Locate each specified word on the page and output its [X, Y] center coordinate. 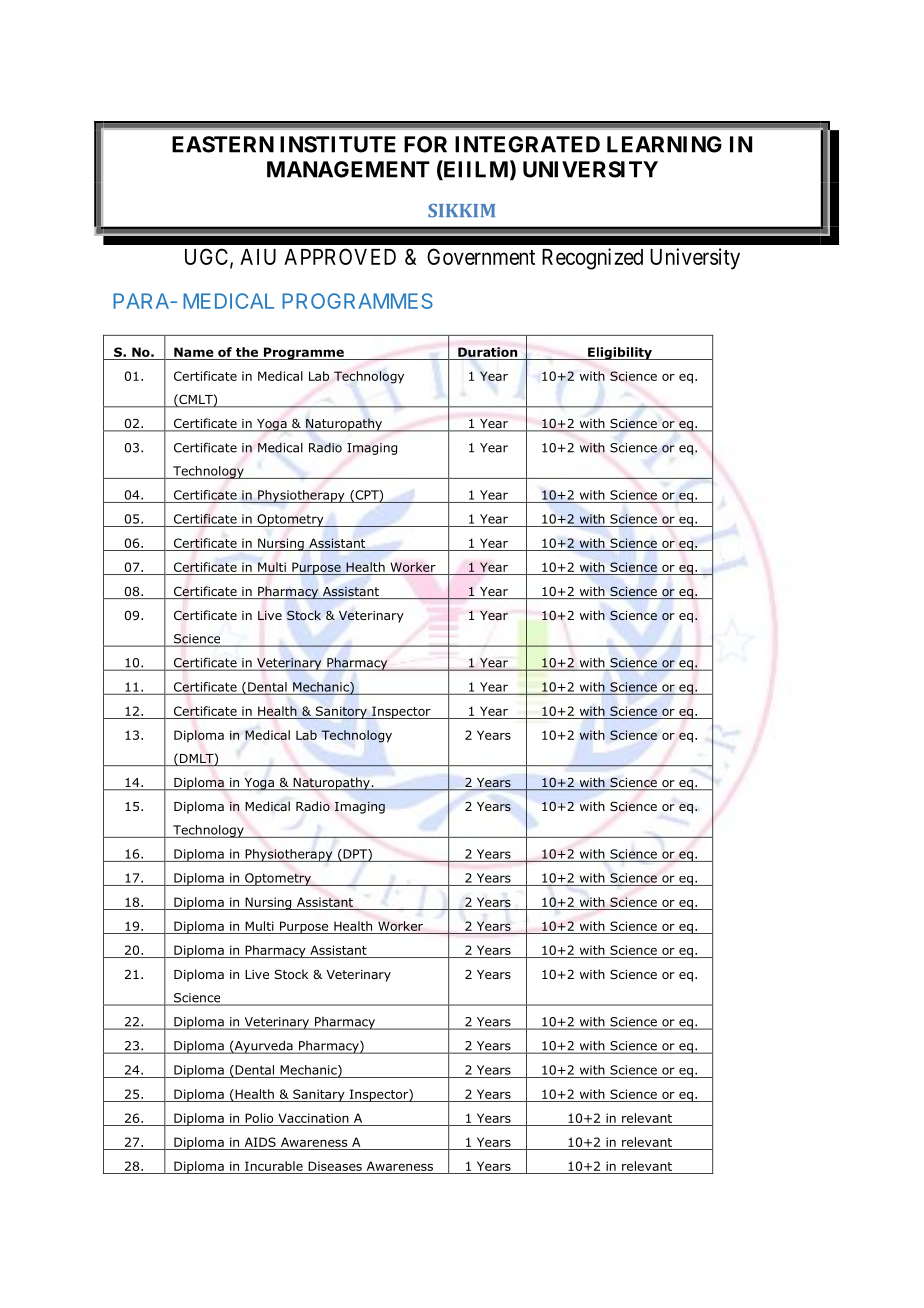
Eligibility [620, 353]
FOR [425, 144]
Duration [487, 352]
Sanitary [319, 1095]
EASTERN [223, 144]
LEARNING [664, 144]
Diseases [335, 1166]
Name [194, 352]
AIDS [260, 1142]
